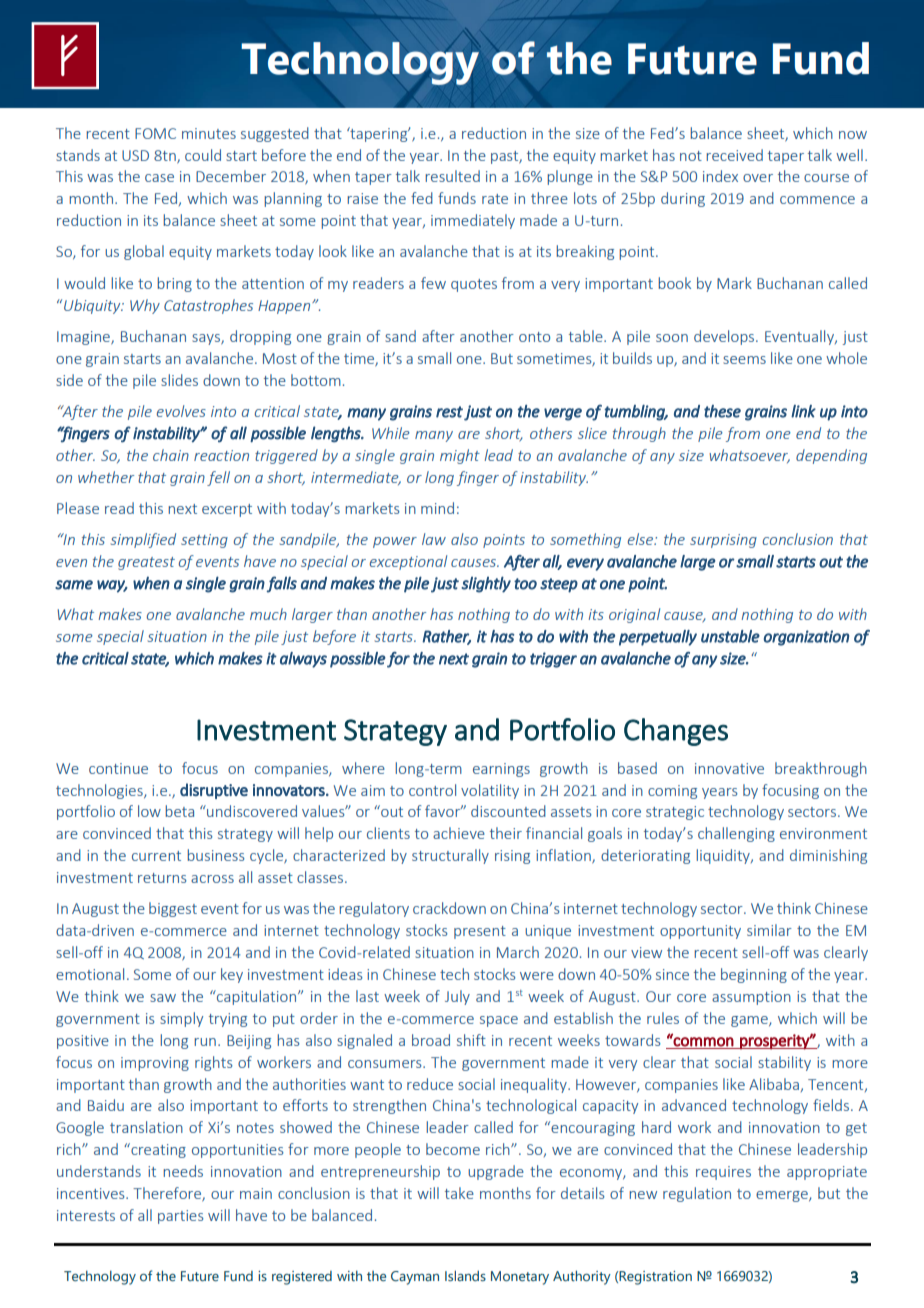 Image resolution: width=924 pixels, height=1308 pixels. Describe the element at coordinates (452, 176) in the screenshot. I see `resulted` at that location.
